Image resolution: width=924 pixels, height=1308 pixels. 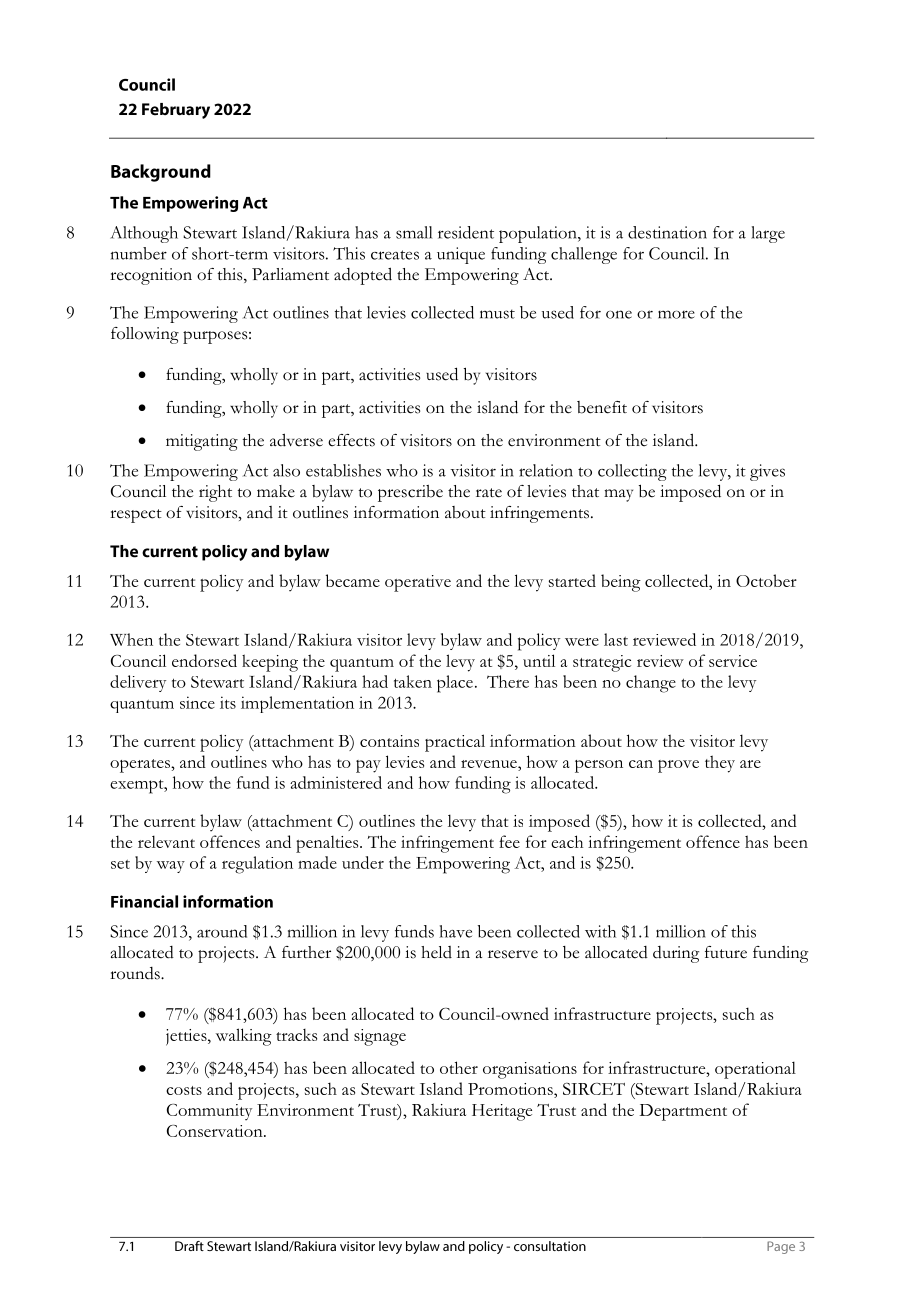 I want to click on change, so click(x=651, y=684).
